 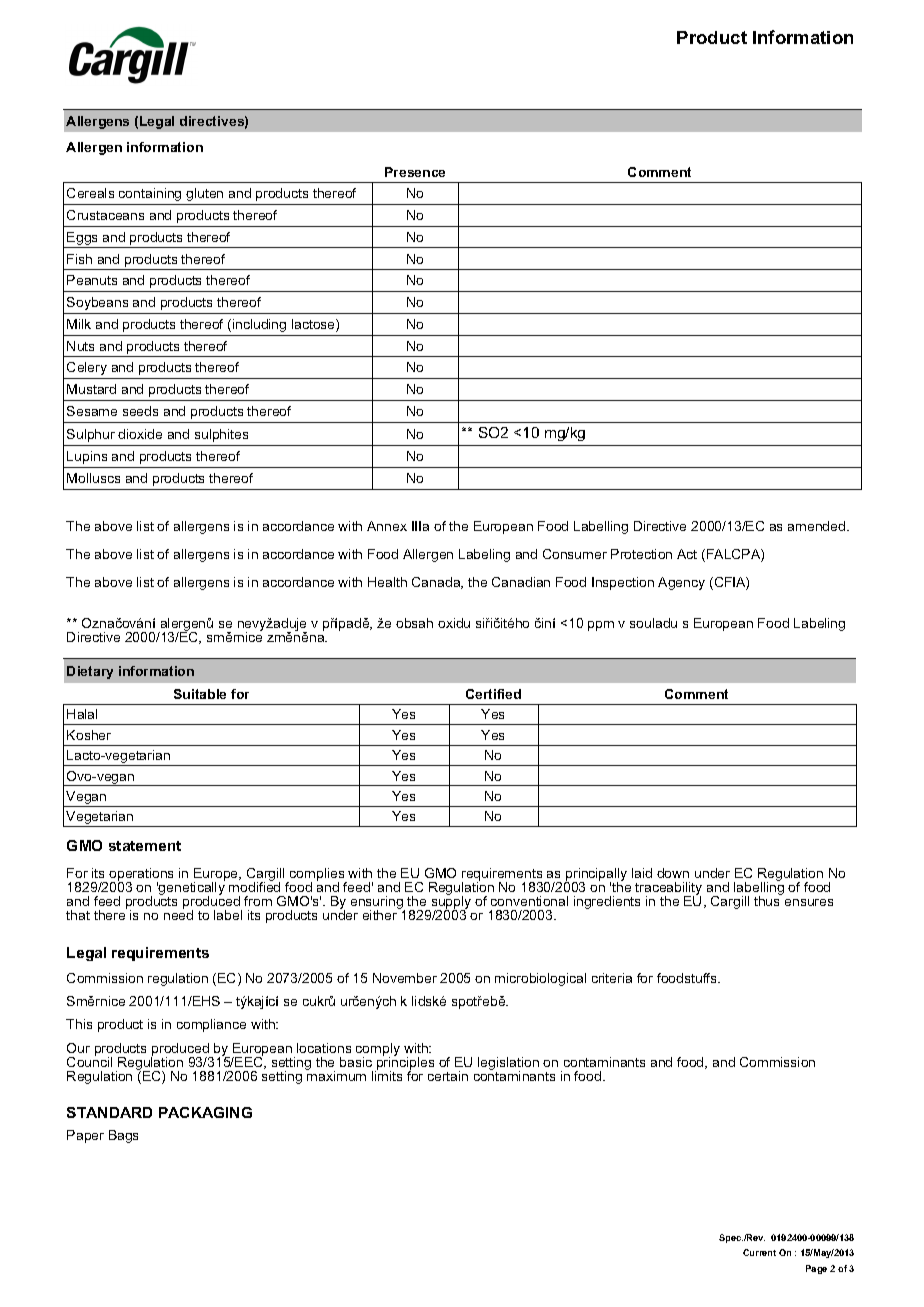 What do you see at coordinates (150, 194) in the document?
I see `containing` at bounding box center [150, 194].
